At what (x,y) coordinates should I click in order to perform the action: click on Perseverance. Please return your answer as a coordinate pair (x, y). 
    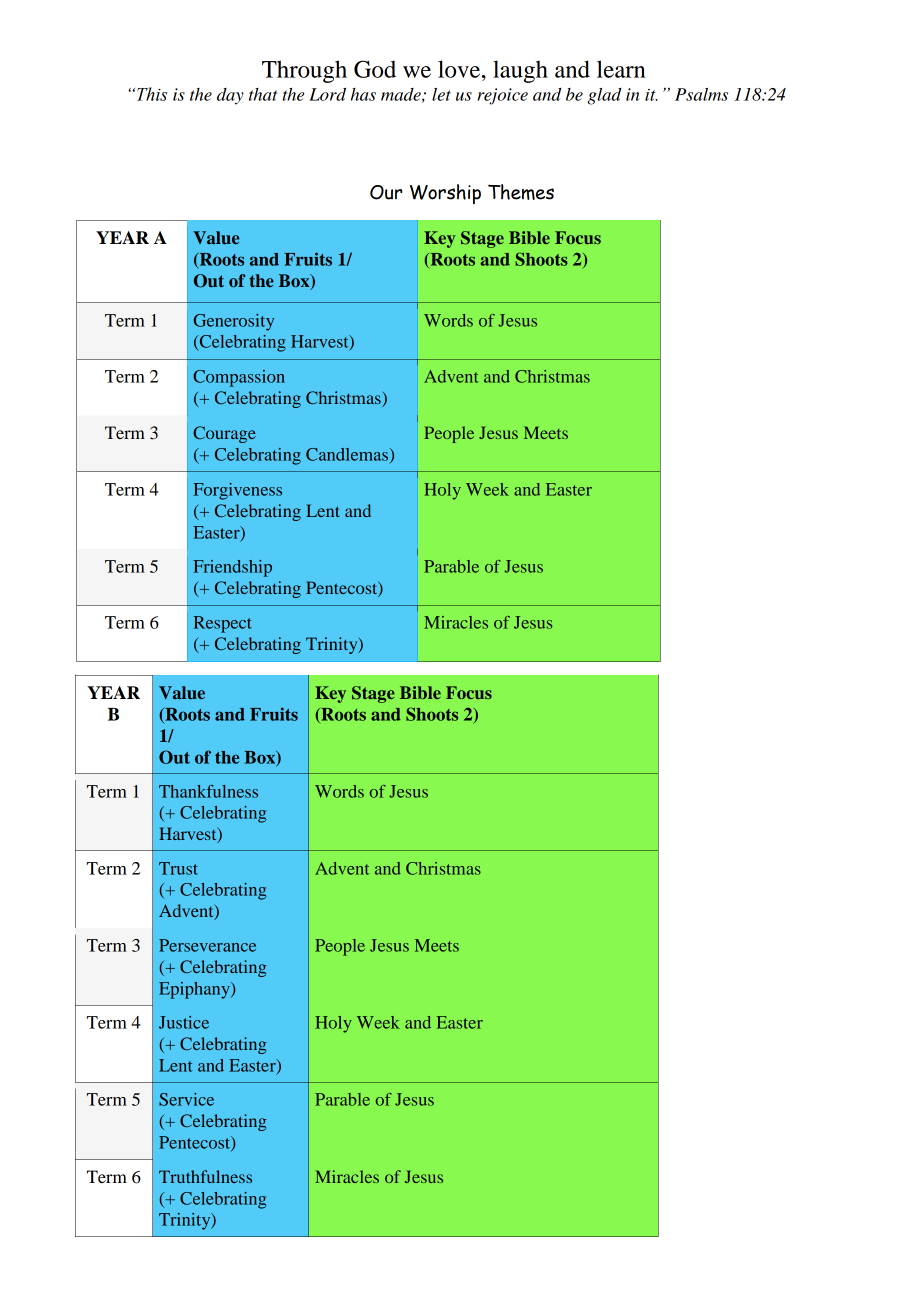
    Looking at the image, I should click on (207, 945).
